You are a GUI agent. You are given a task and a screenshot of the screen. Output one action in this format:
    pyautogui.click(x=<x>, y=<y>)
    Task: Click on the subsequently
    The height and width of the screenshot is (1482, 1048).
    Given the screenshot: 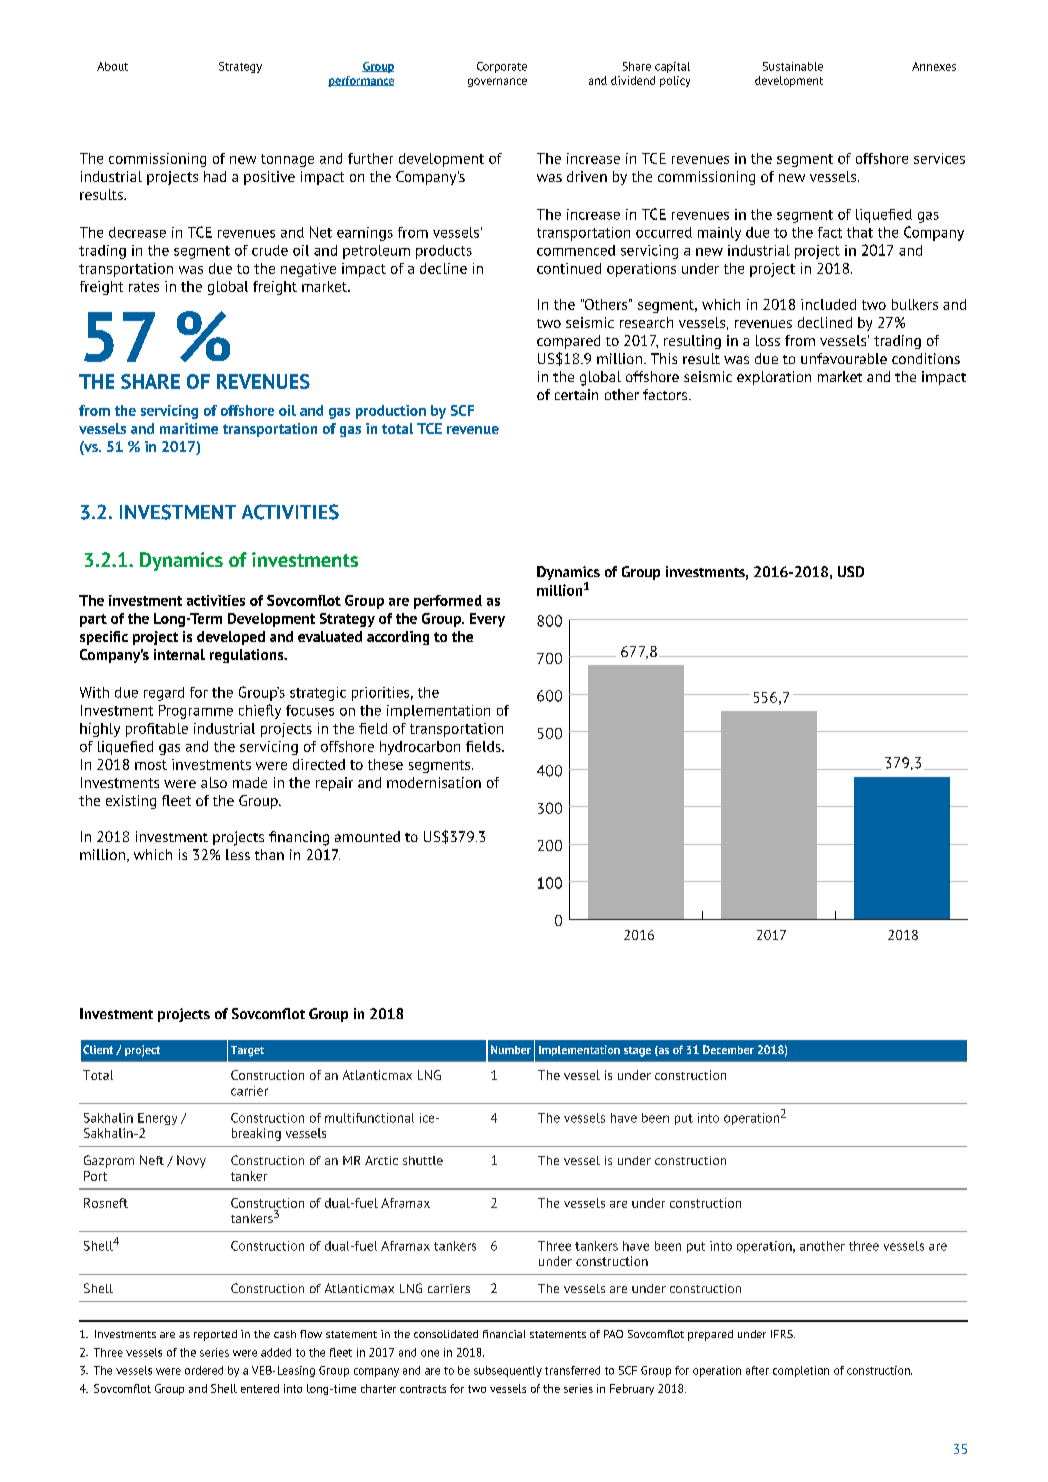 What is the action you would take?
    pyautogui.click(x=508, y=1371)
